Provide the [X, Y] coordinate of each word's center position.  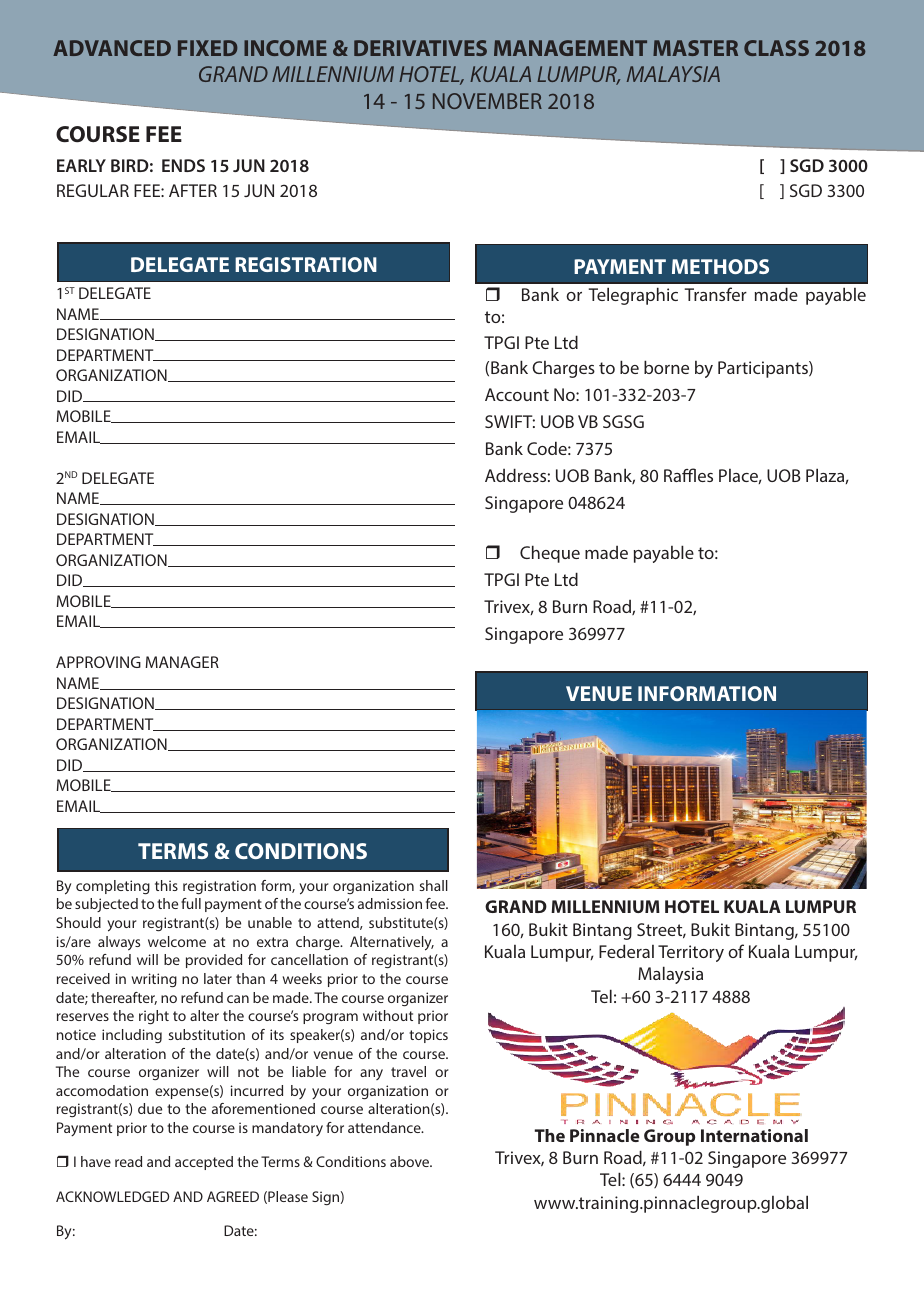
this [166, 885]
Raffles [688, 475]
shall [434, 885]
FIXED [207, 48]
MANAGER [182, 662]
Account [517, 394]
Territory [691, 953]
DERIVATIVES [420, 48]
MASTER [695, 48]
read [128, 1161]
